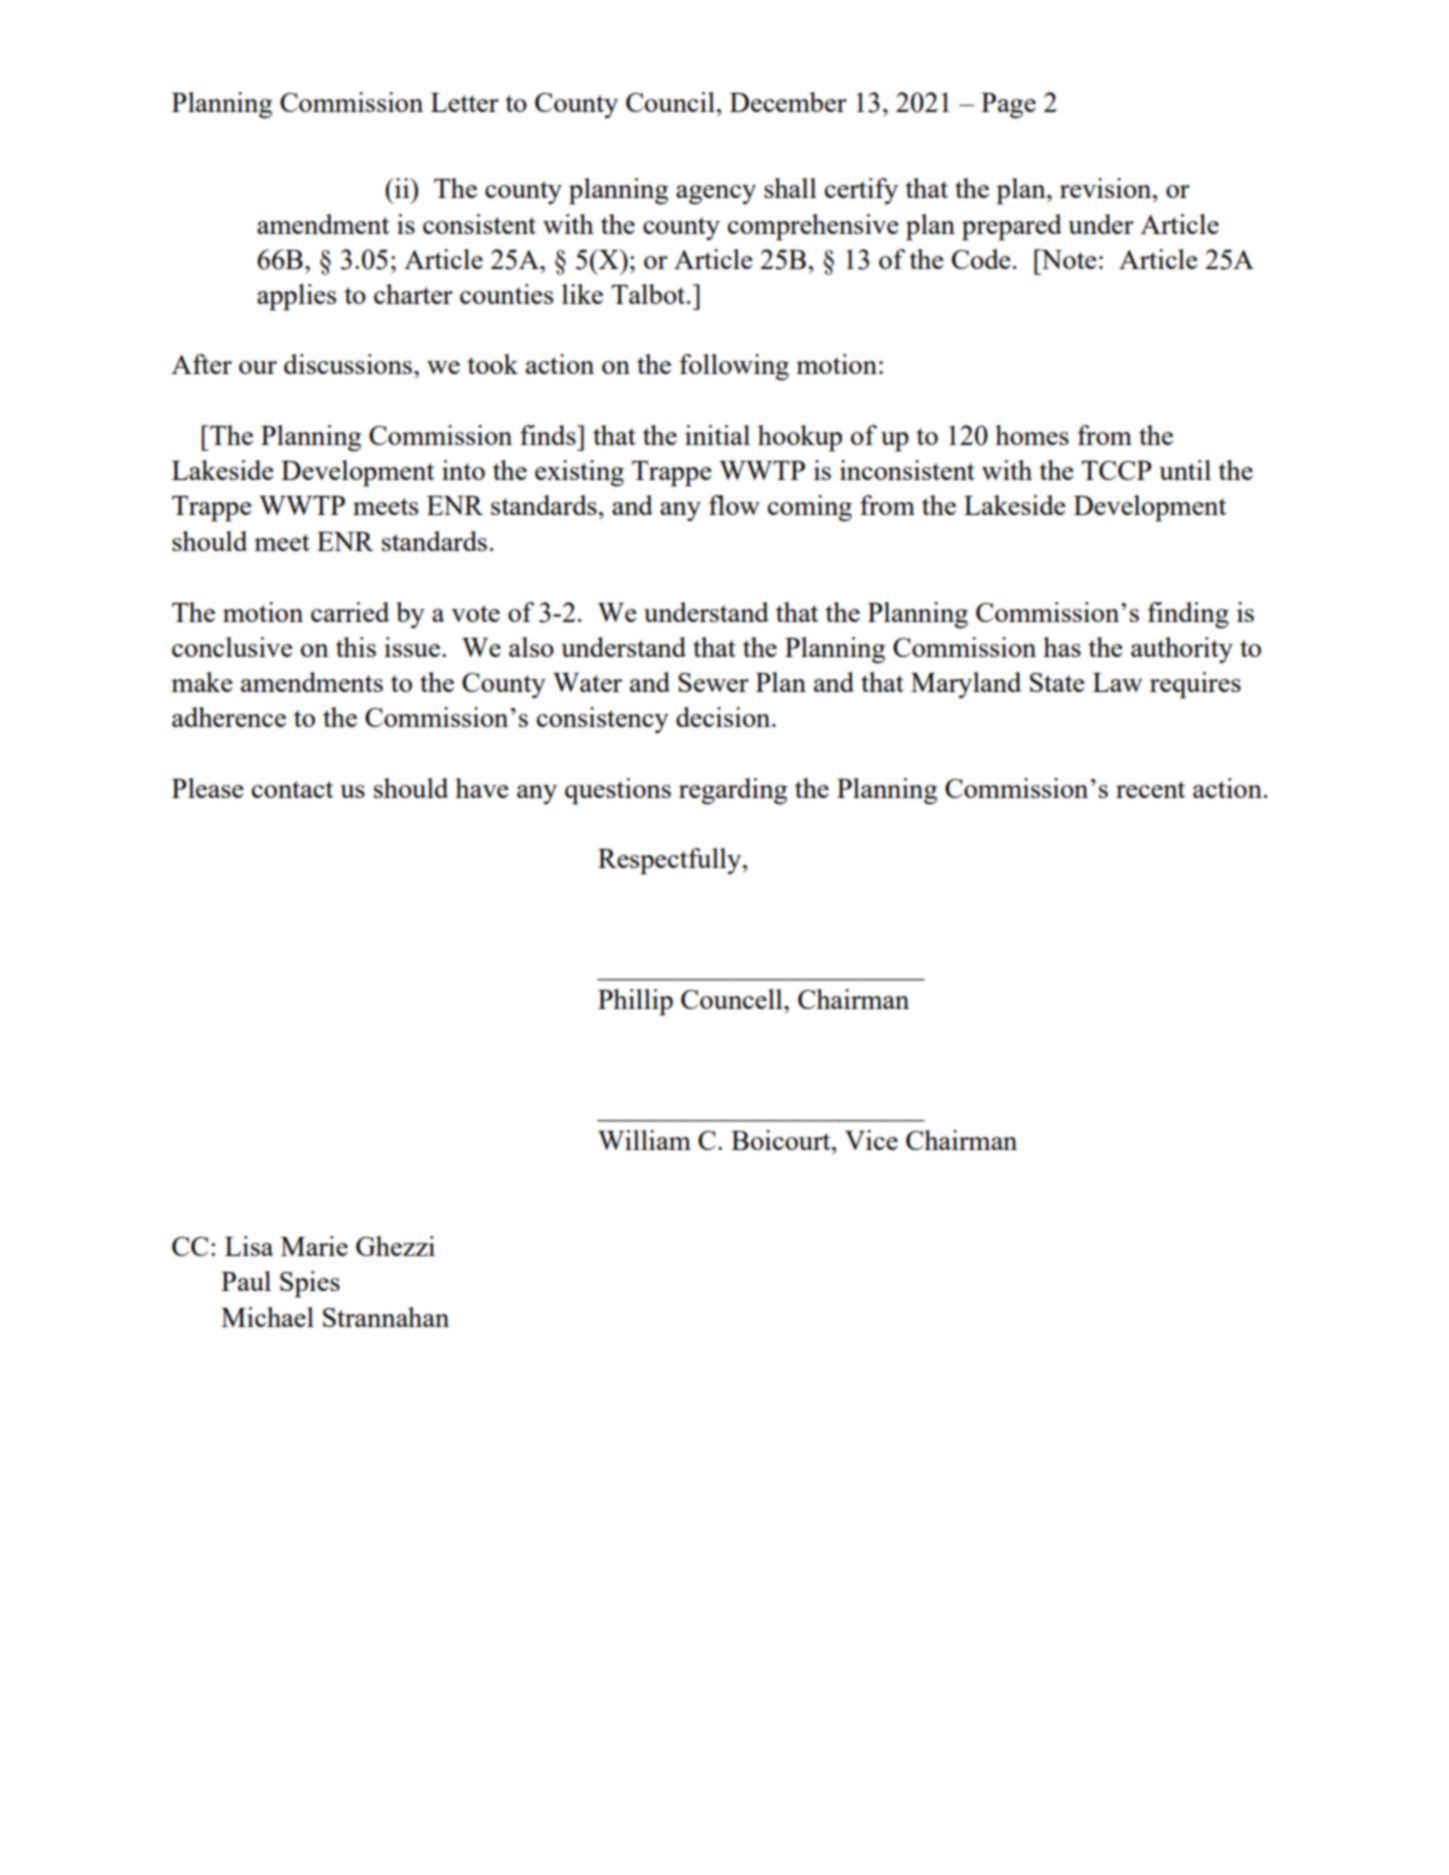 The width and height of the screenshot is (1449, 1875). What do you see at coordinates (229, 717) in the screenshot?
I see `adherence` at bounding box center [229, 717].
